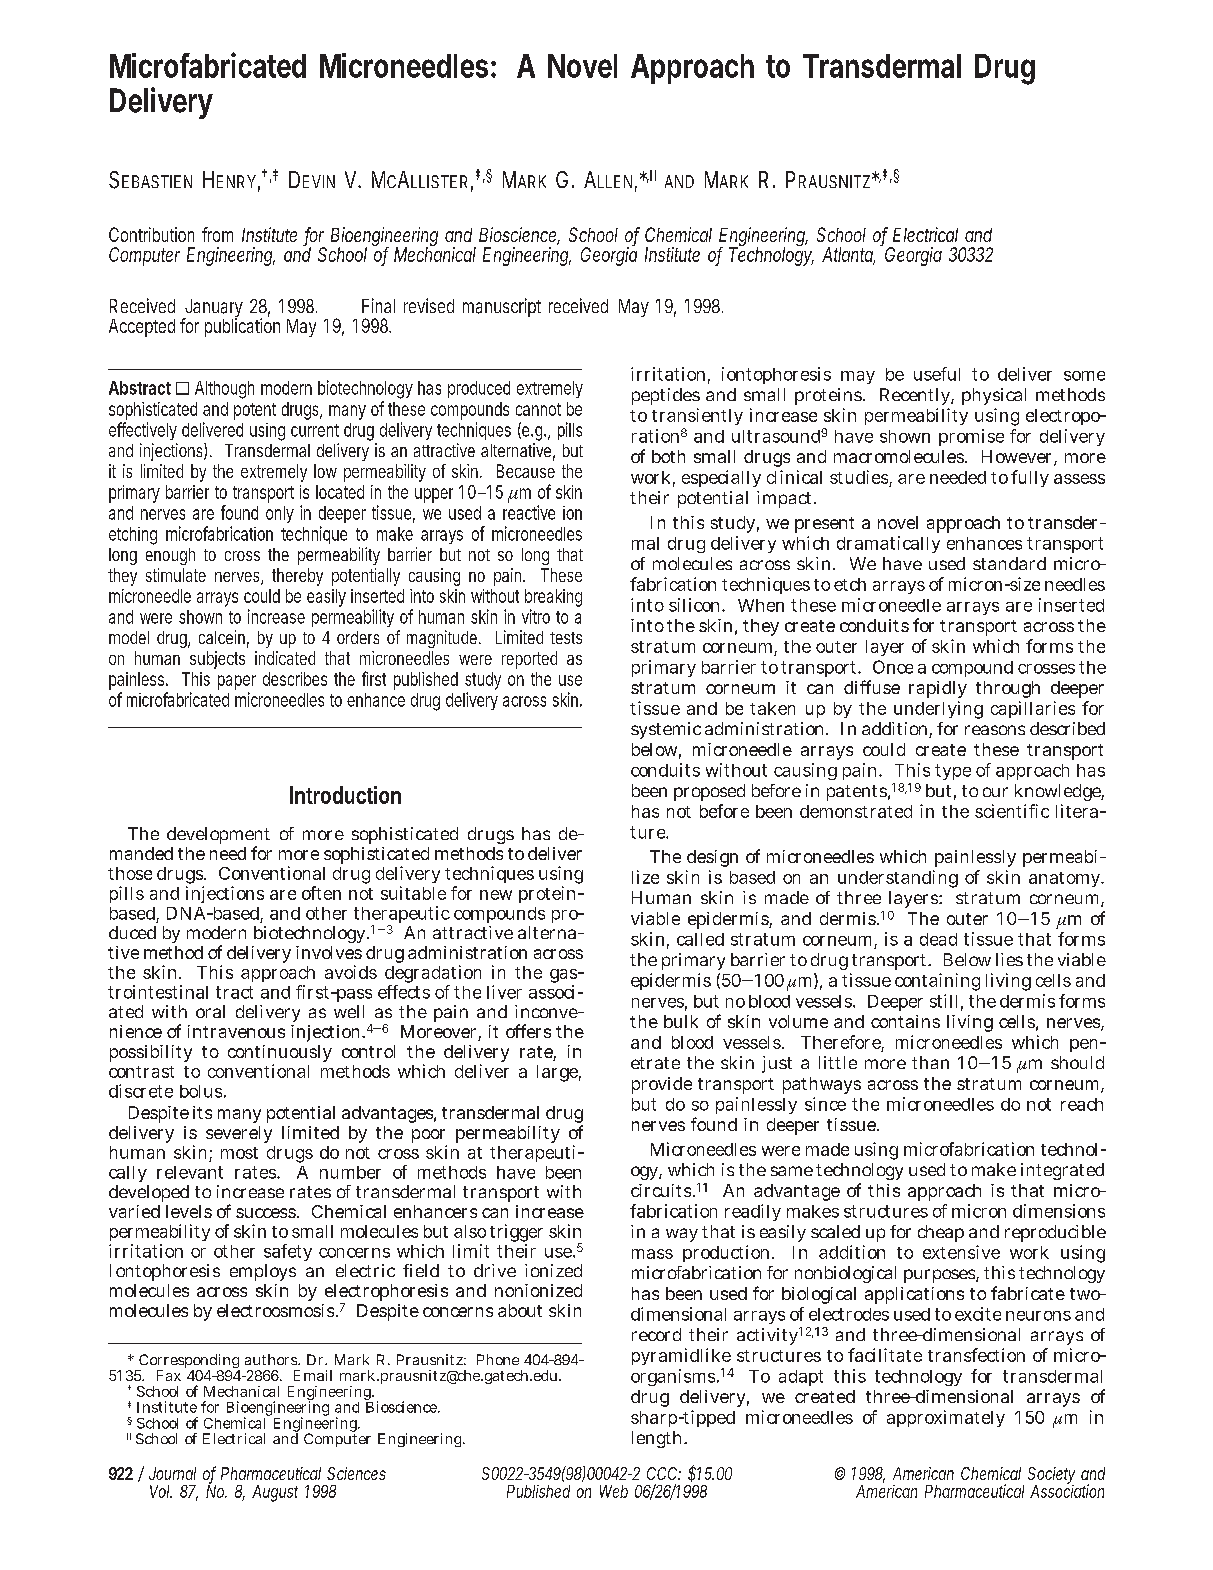  What do you see at coordinates (280, 1055) in the image?
I see `continuously` at bounding box center [280, 1055].
